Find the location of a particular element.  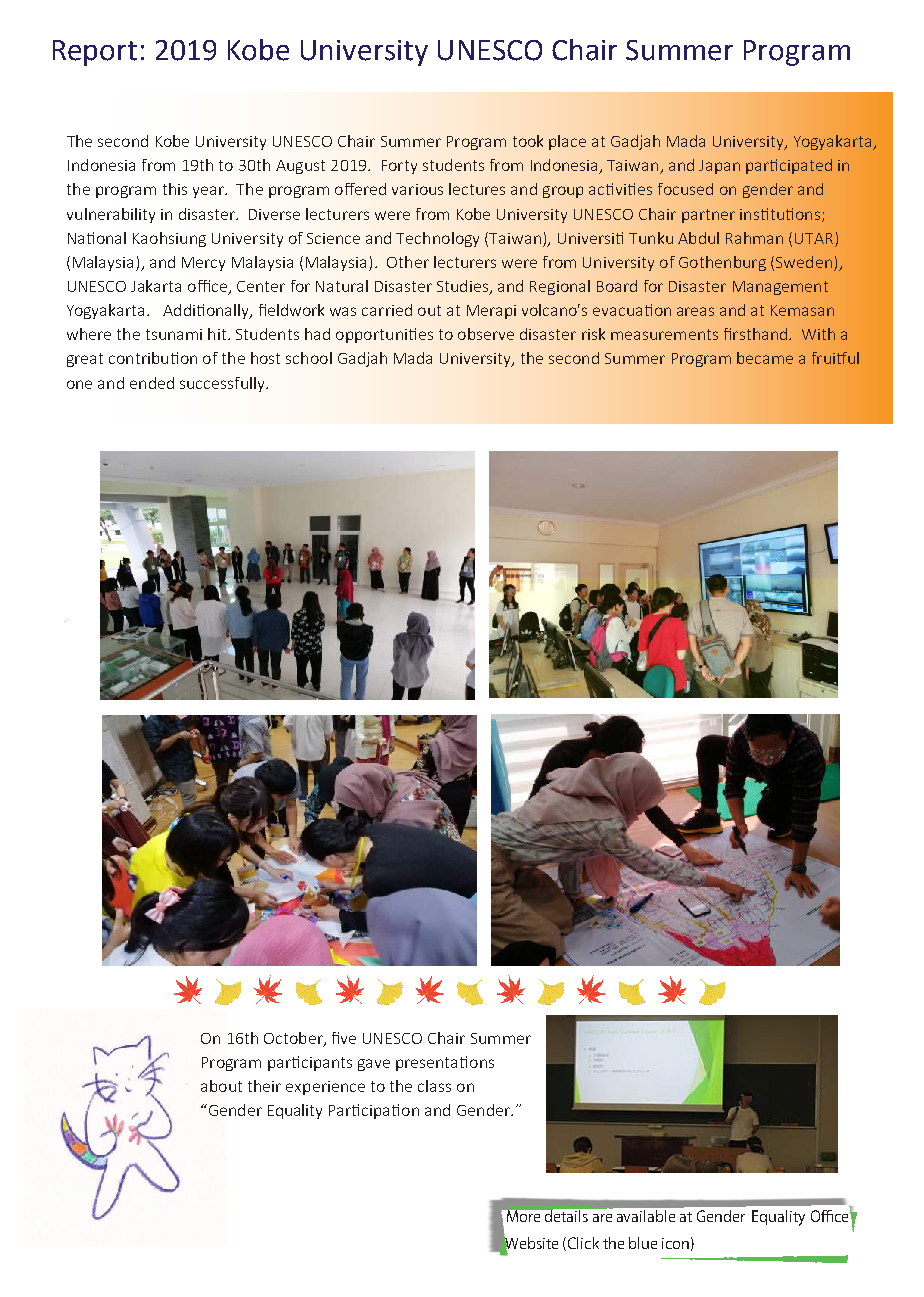

took is located at coordinates (528, 141).
